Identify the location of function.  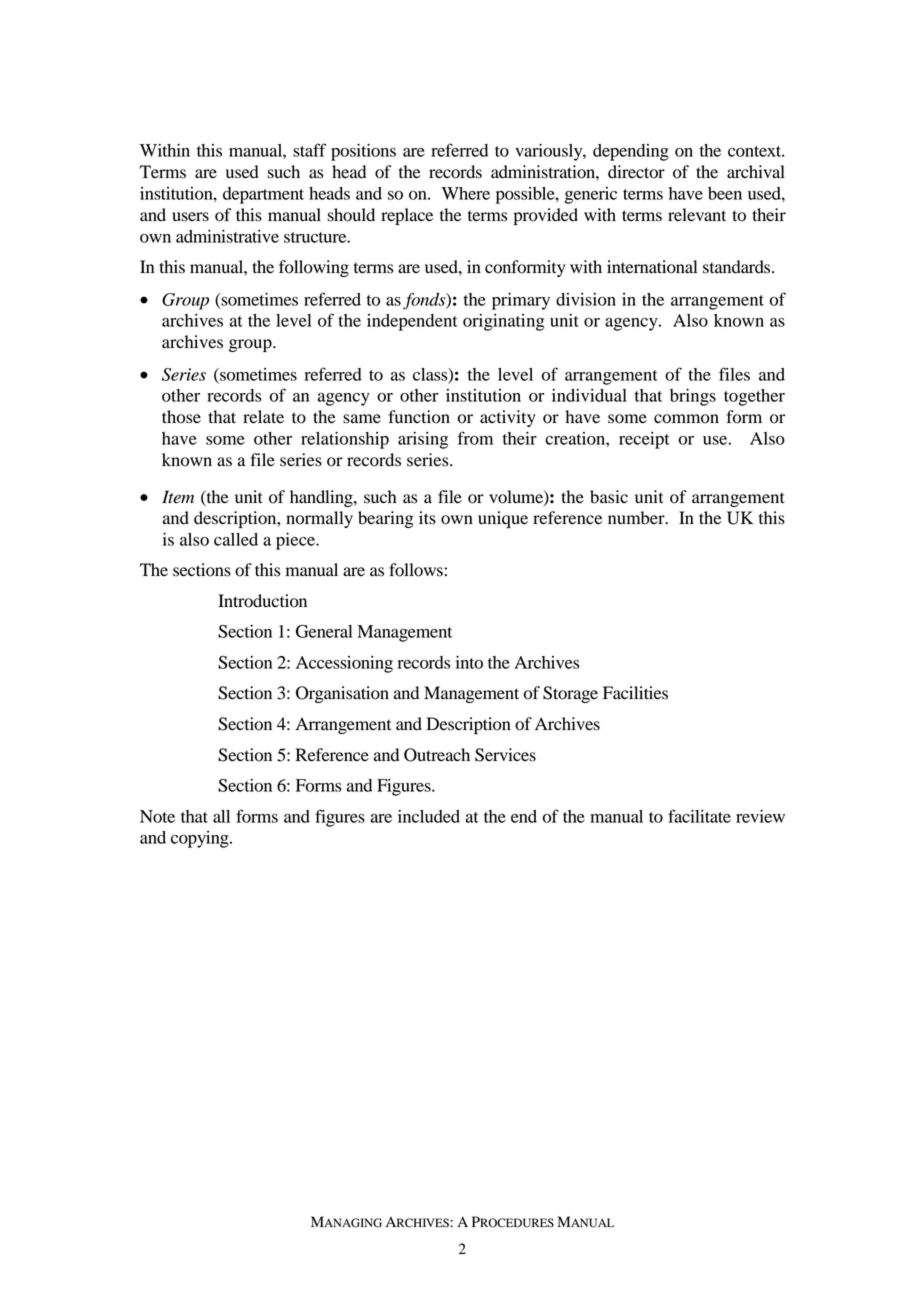
(419, 417).
